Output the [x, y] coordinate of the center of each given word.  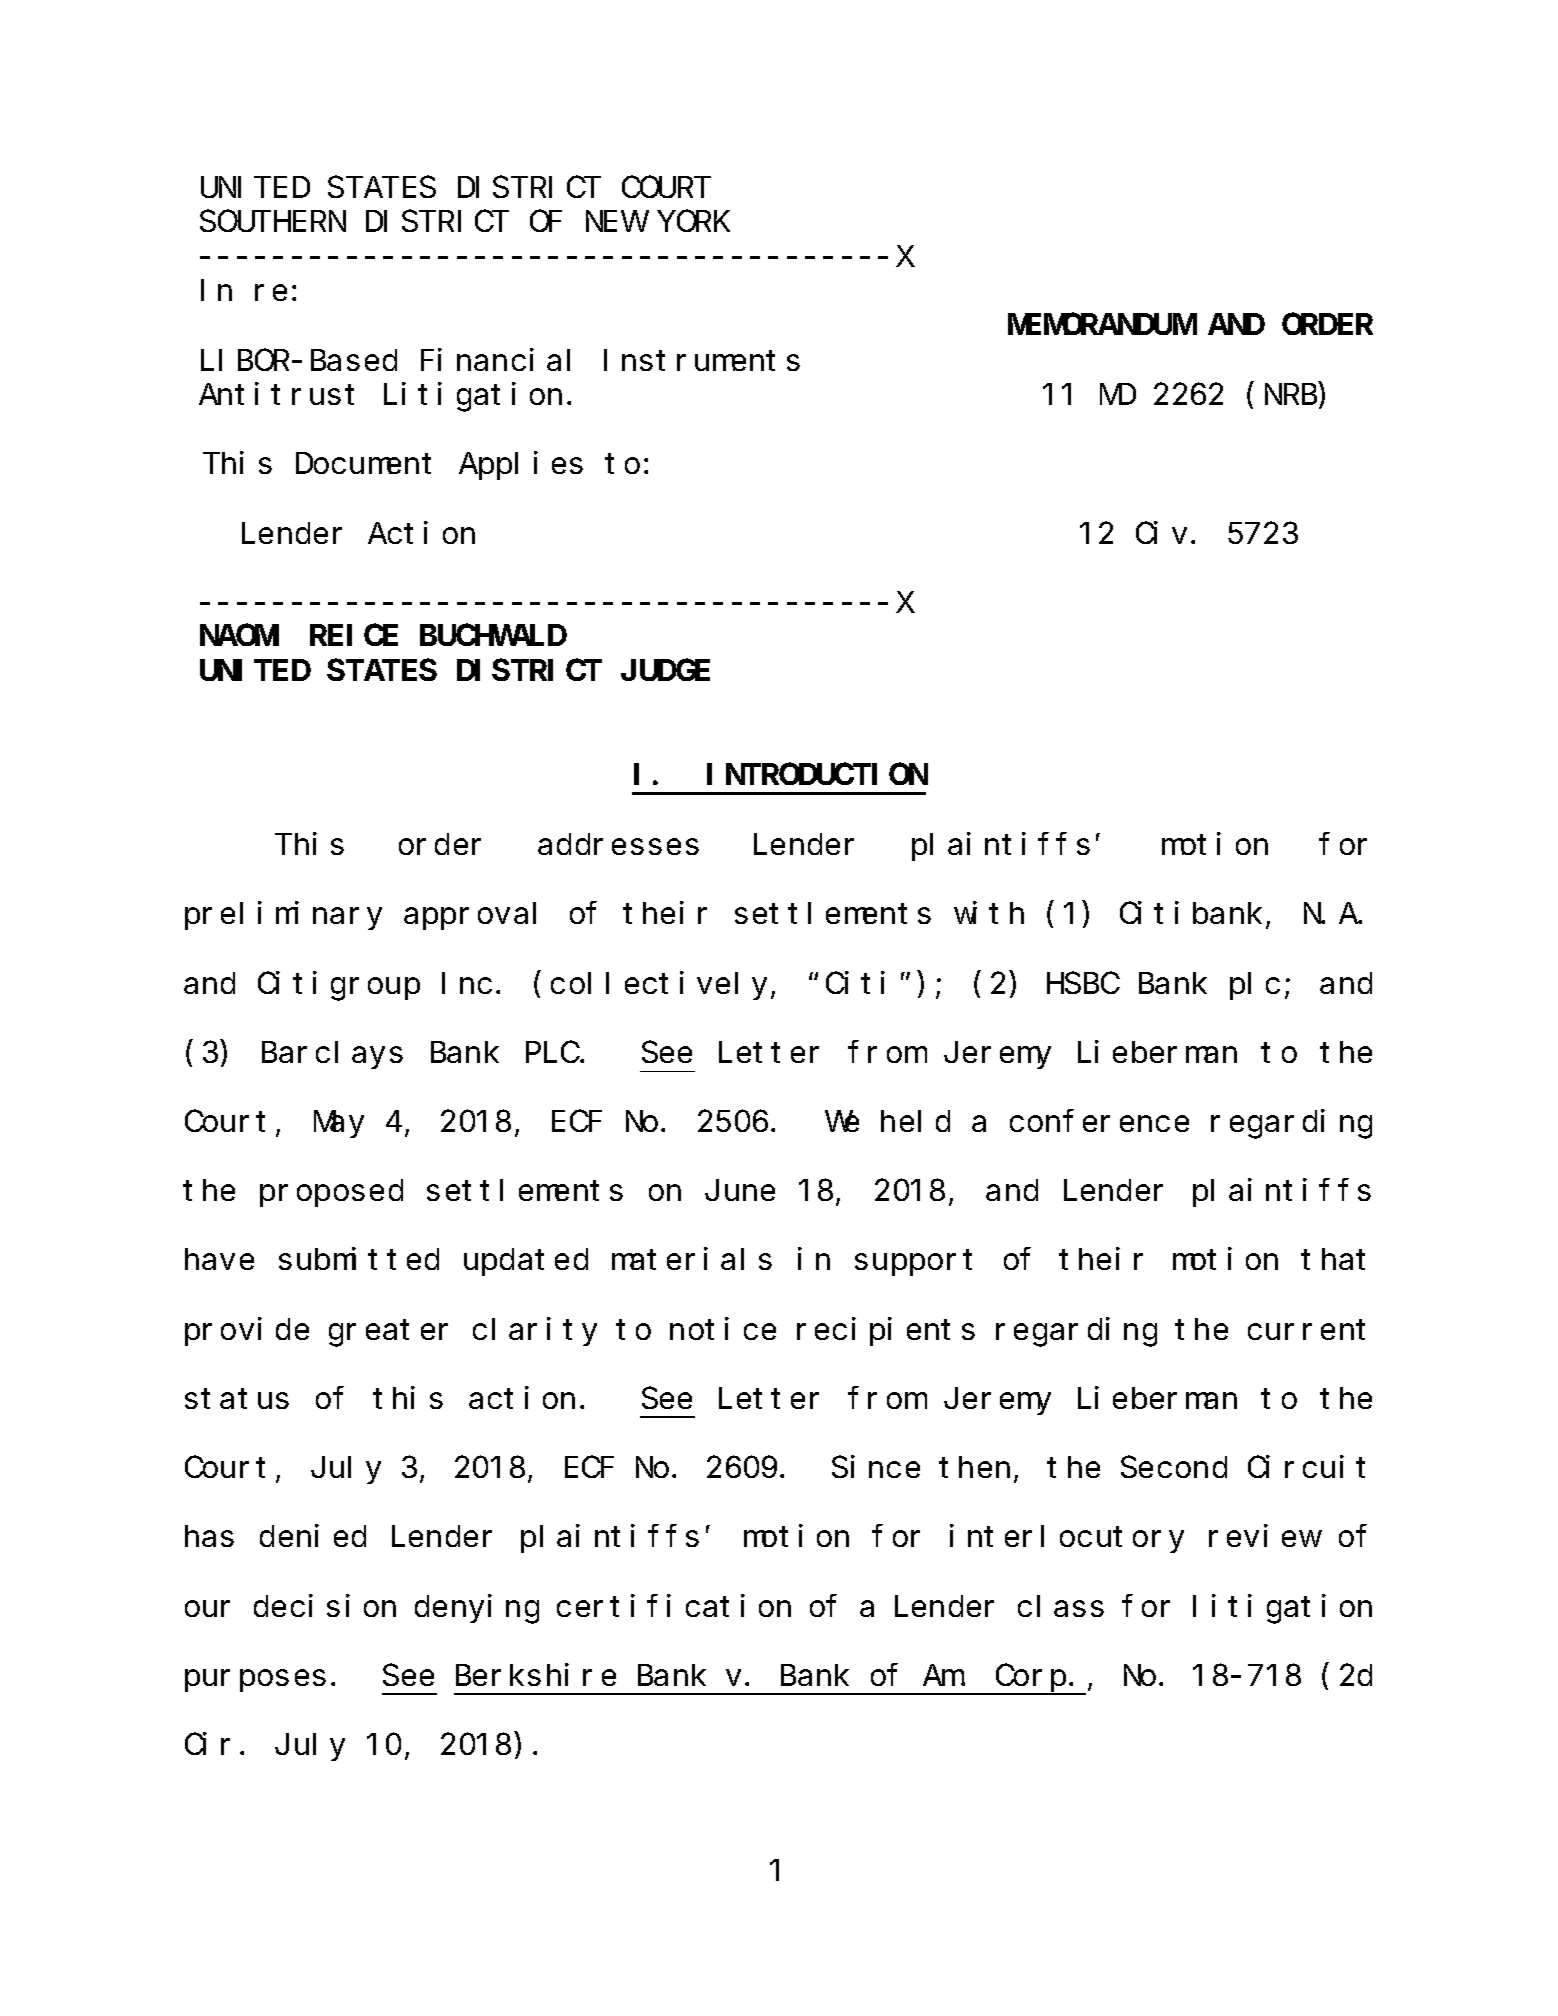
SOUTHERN [273, 222]
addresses [618, 844]
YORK [694, 222]
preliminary [283, 916]
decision [325, 1606]
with [989, 913]
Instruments [702, 361]
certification [674, 1606]
